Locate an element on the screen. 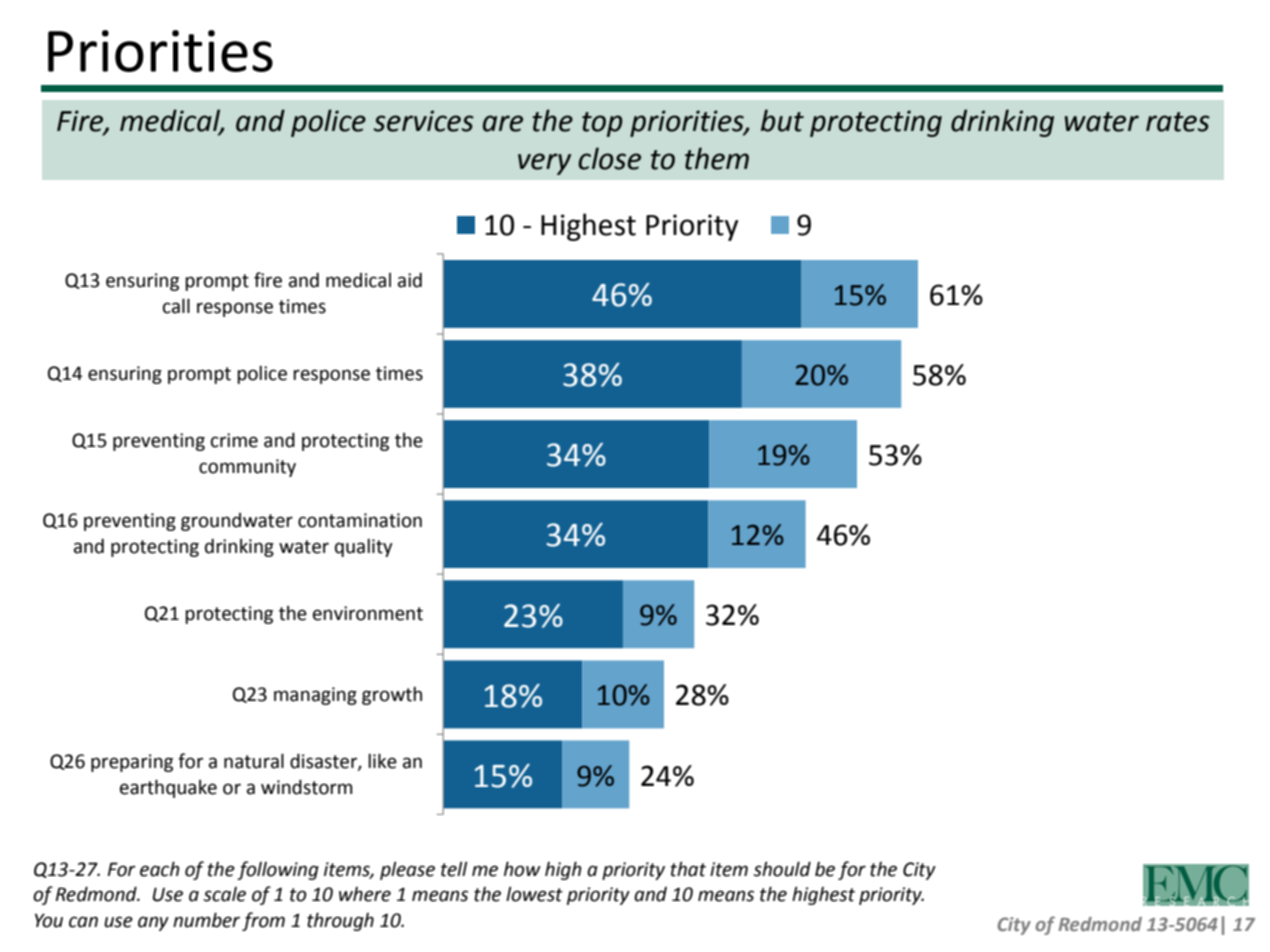 This screenshot has width=1270, height=952. rates is located at coordinates (1178, 122).
